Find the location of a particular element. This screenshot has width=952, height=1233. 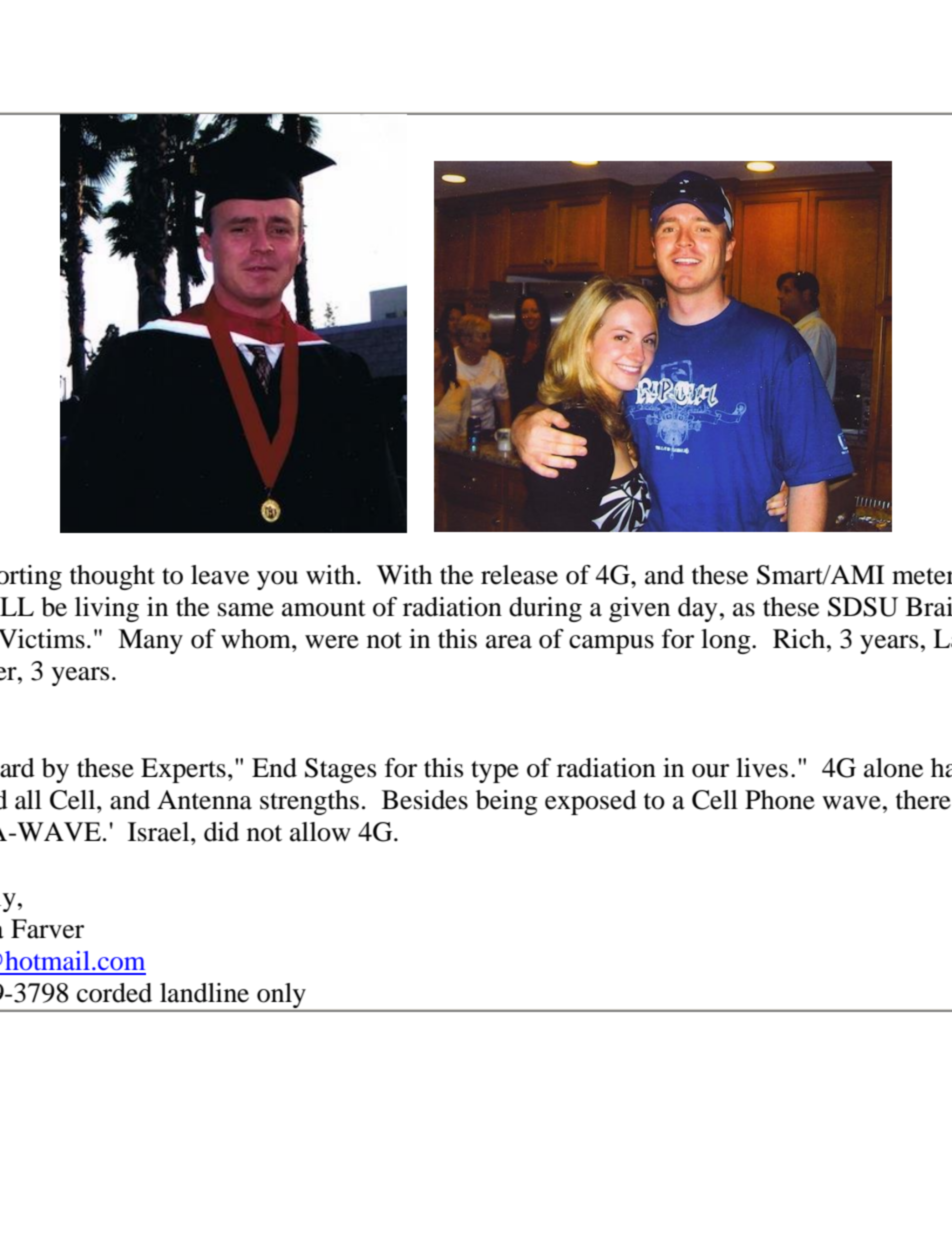

being is located at coordinates (507, 802).
